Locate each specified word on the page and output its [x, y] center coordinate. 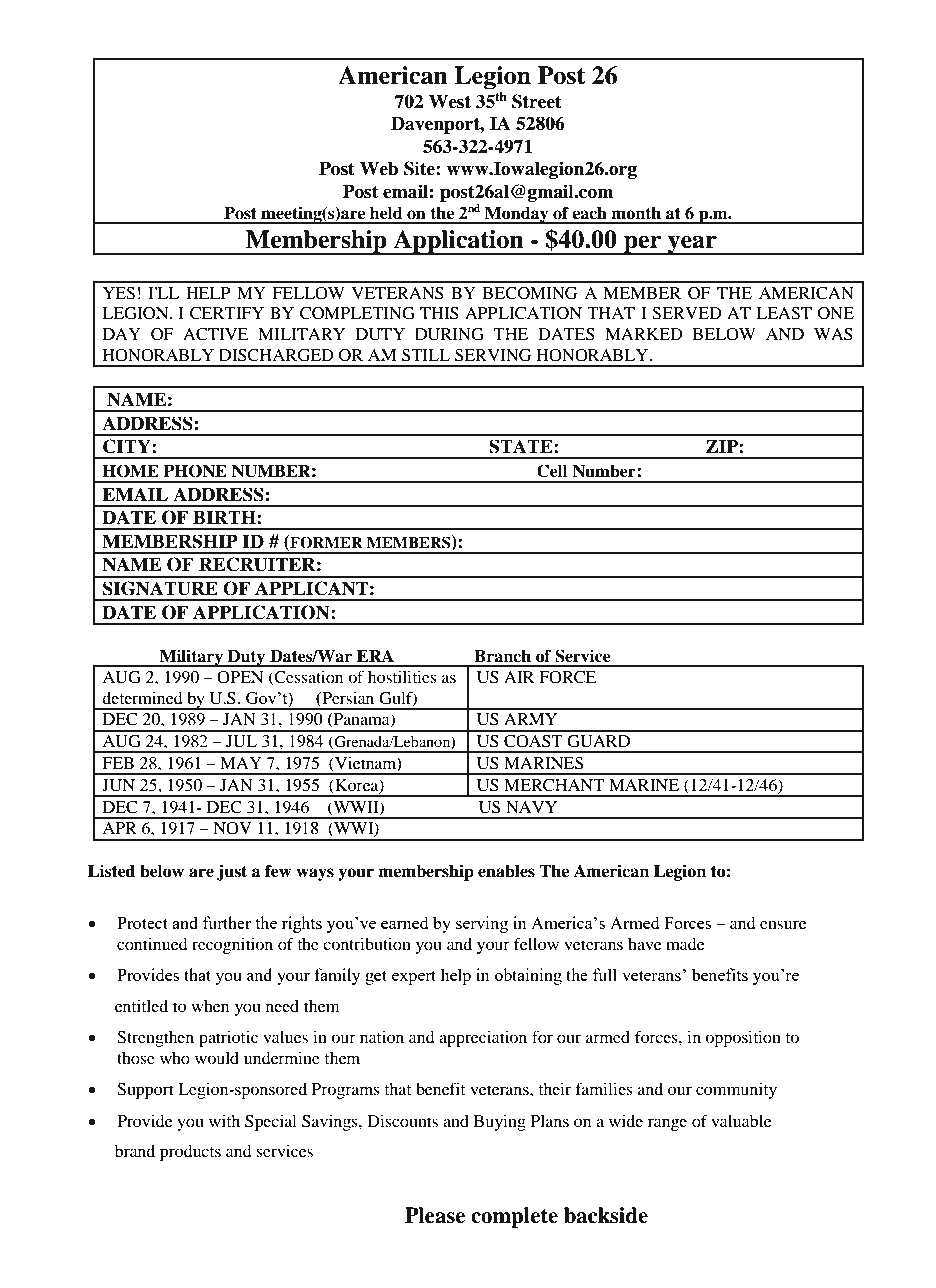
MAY [241, 763]
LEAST [784, 313]
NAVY [531, 807]
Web [379, 168]
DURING [449, 334]
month [636, 213]
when [210, 1006]
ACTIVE [216, 334]
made [685, 944]
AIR [519, 677]
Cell [552, 471]
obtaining [528, 976]
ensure [783, 924]
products [190, 1153]
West [450, 101]
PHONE [195, 471]
